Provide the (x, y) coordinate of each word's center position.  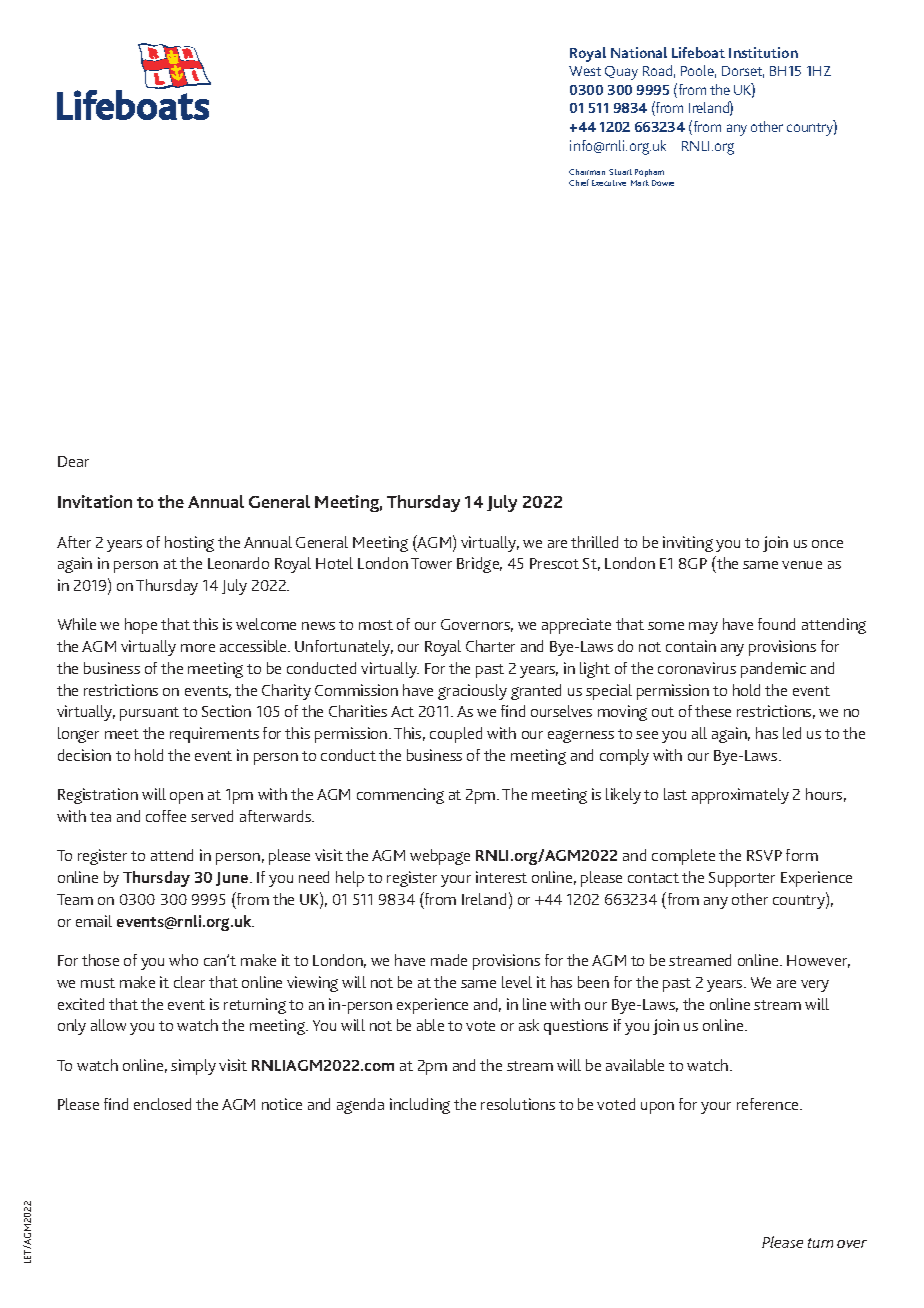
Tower (431, 563)
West (585, 71)
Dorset (743, 72)
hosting (189, 544)
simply (193, 1067)
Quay (621, 73)
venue (802, 565)
